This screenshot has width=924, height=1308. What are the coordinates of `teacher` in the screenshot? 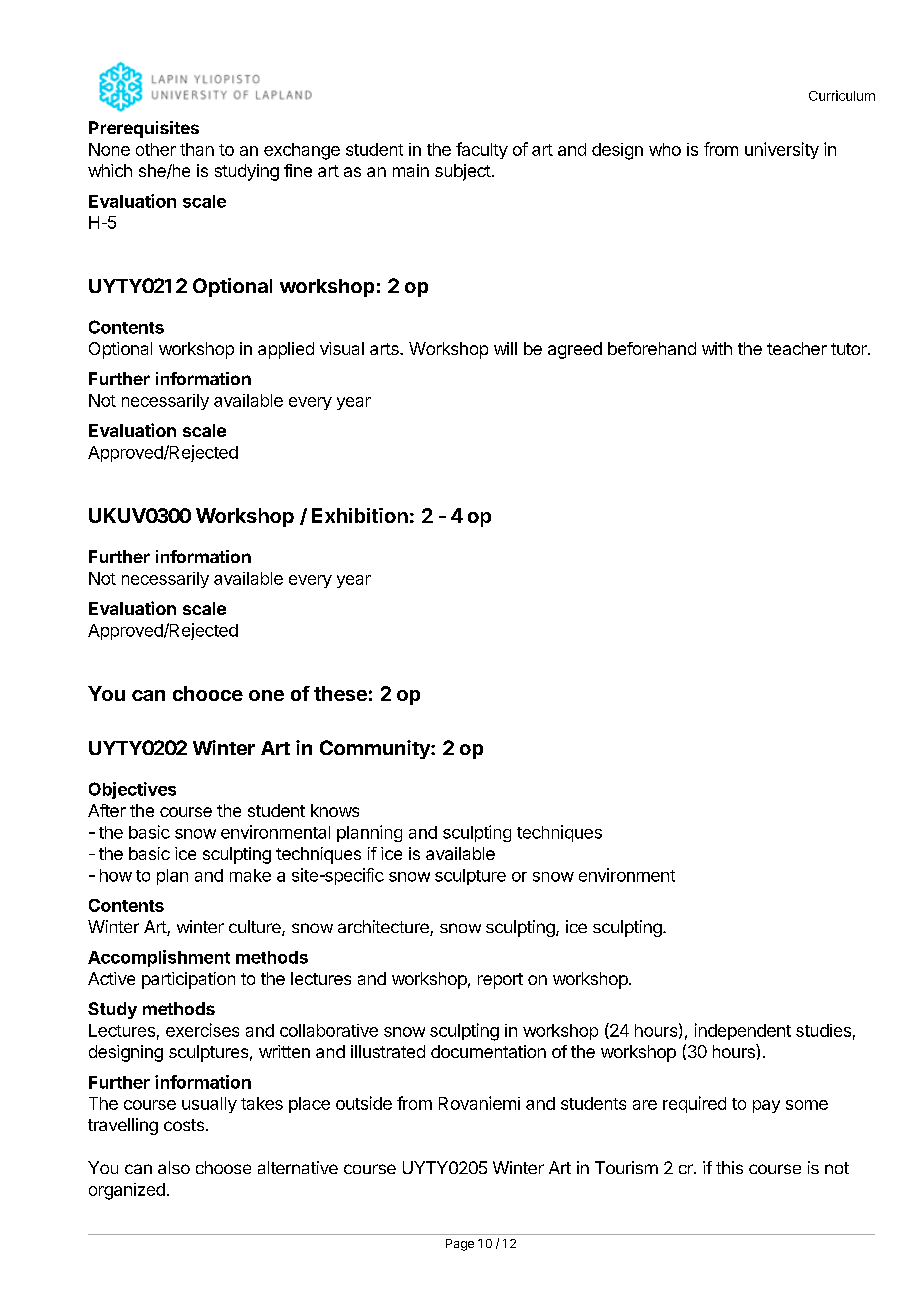 It's located at (797, 348).
